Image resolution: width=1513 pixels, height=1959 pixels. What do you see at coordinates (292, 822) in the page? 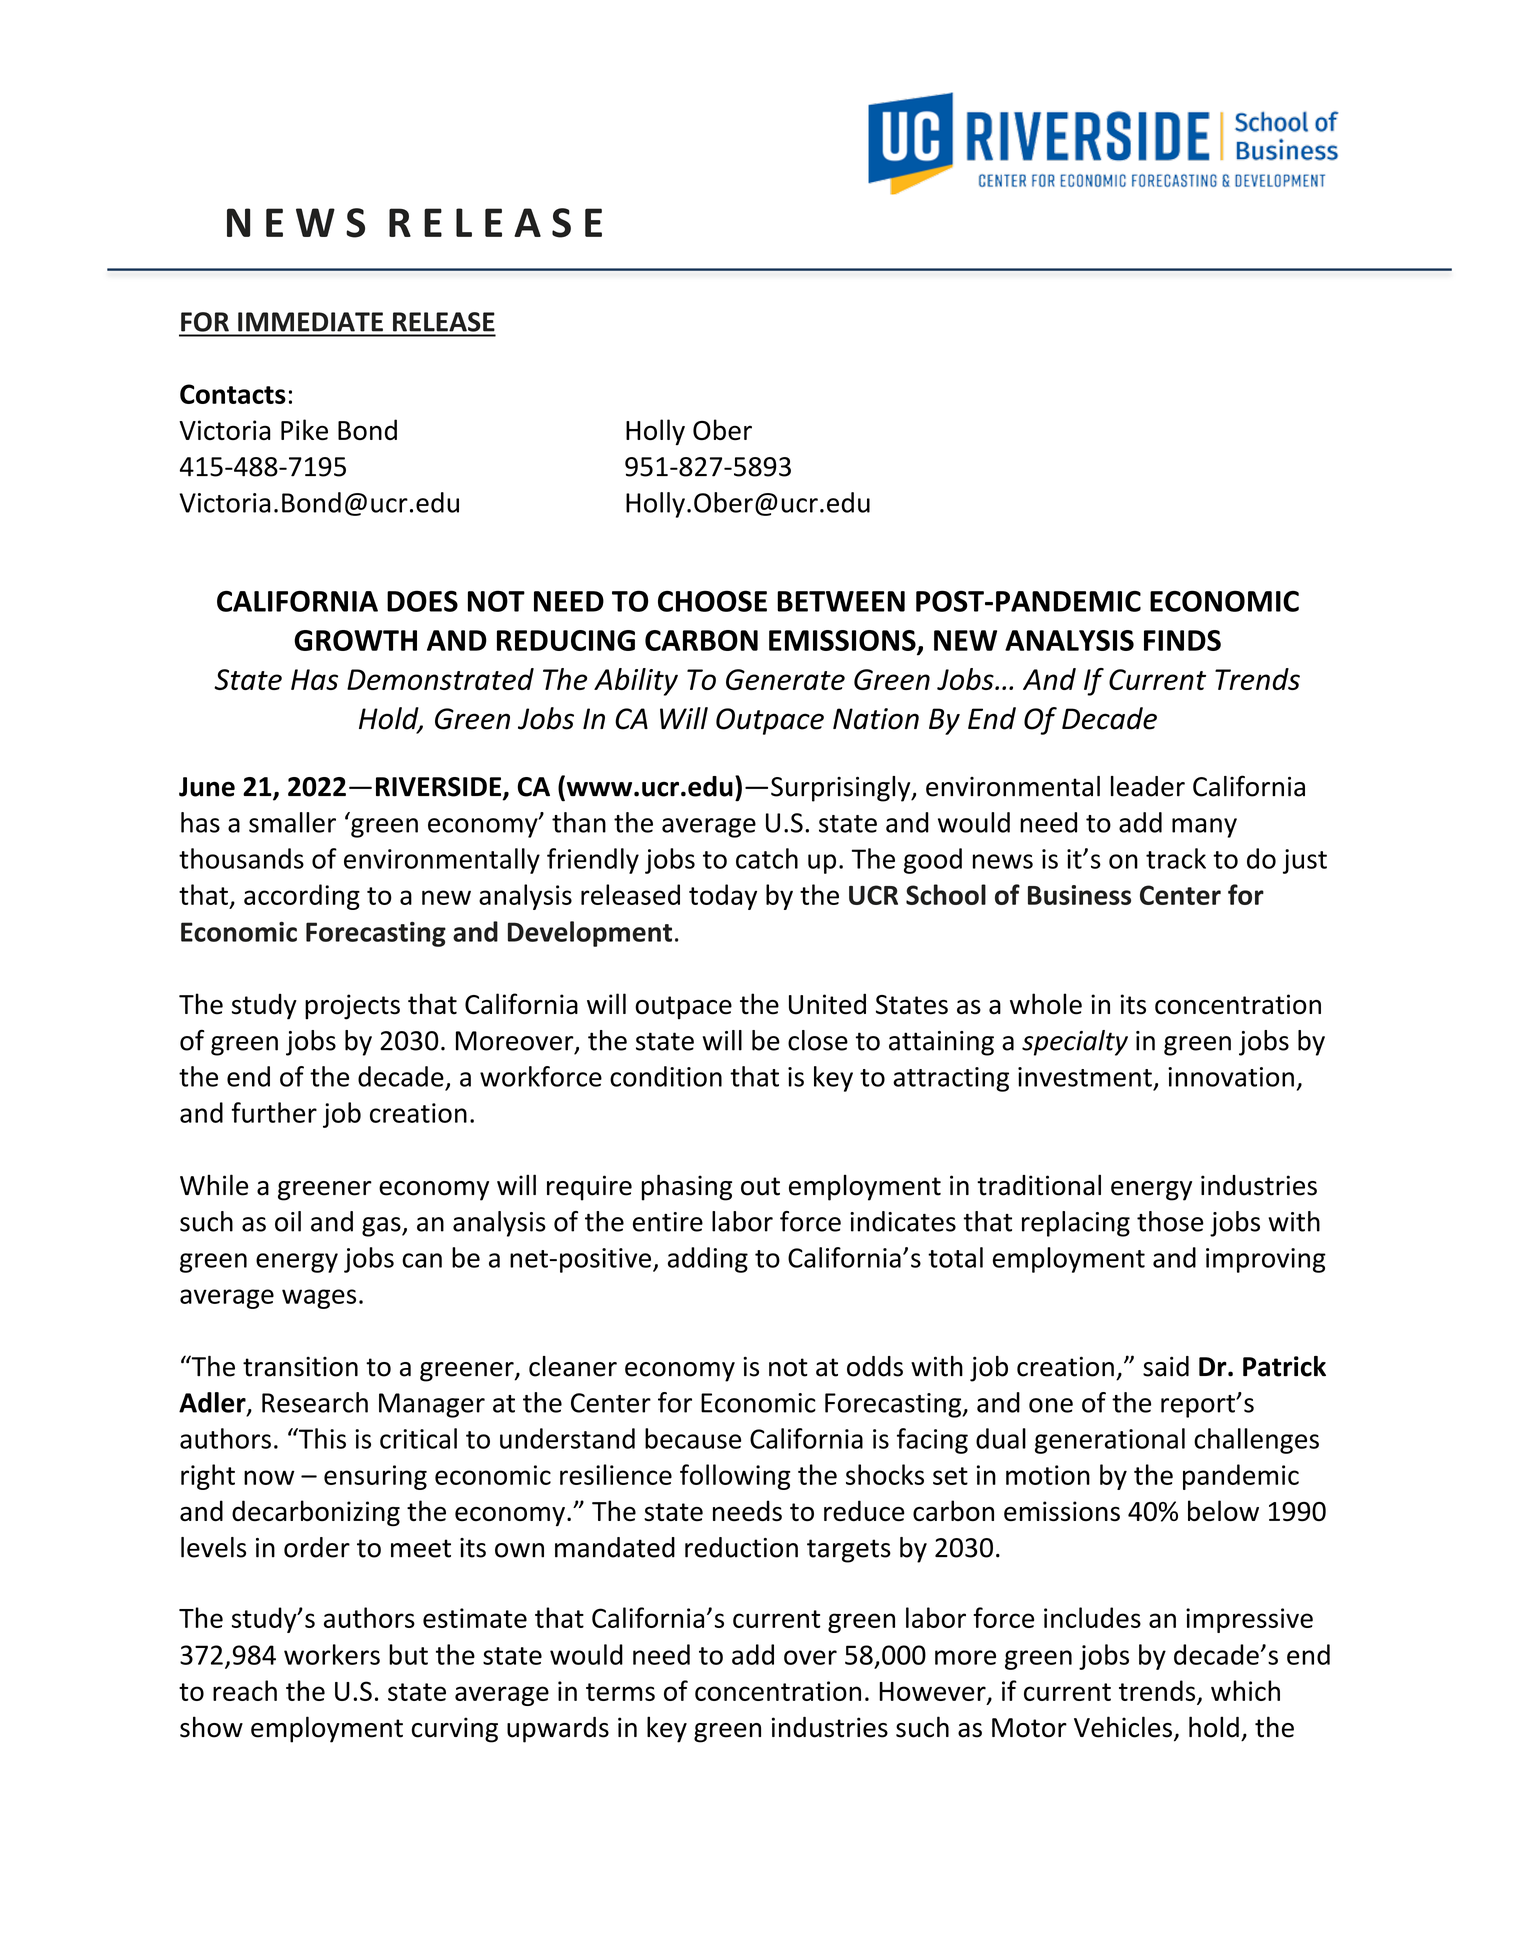
I see `smaller` at bounding box center [292, 822].
